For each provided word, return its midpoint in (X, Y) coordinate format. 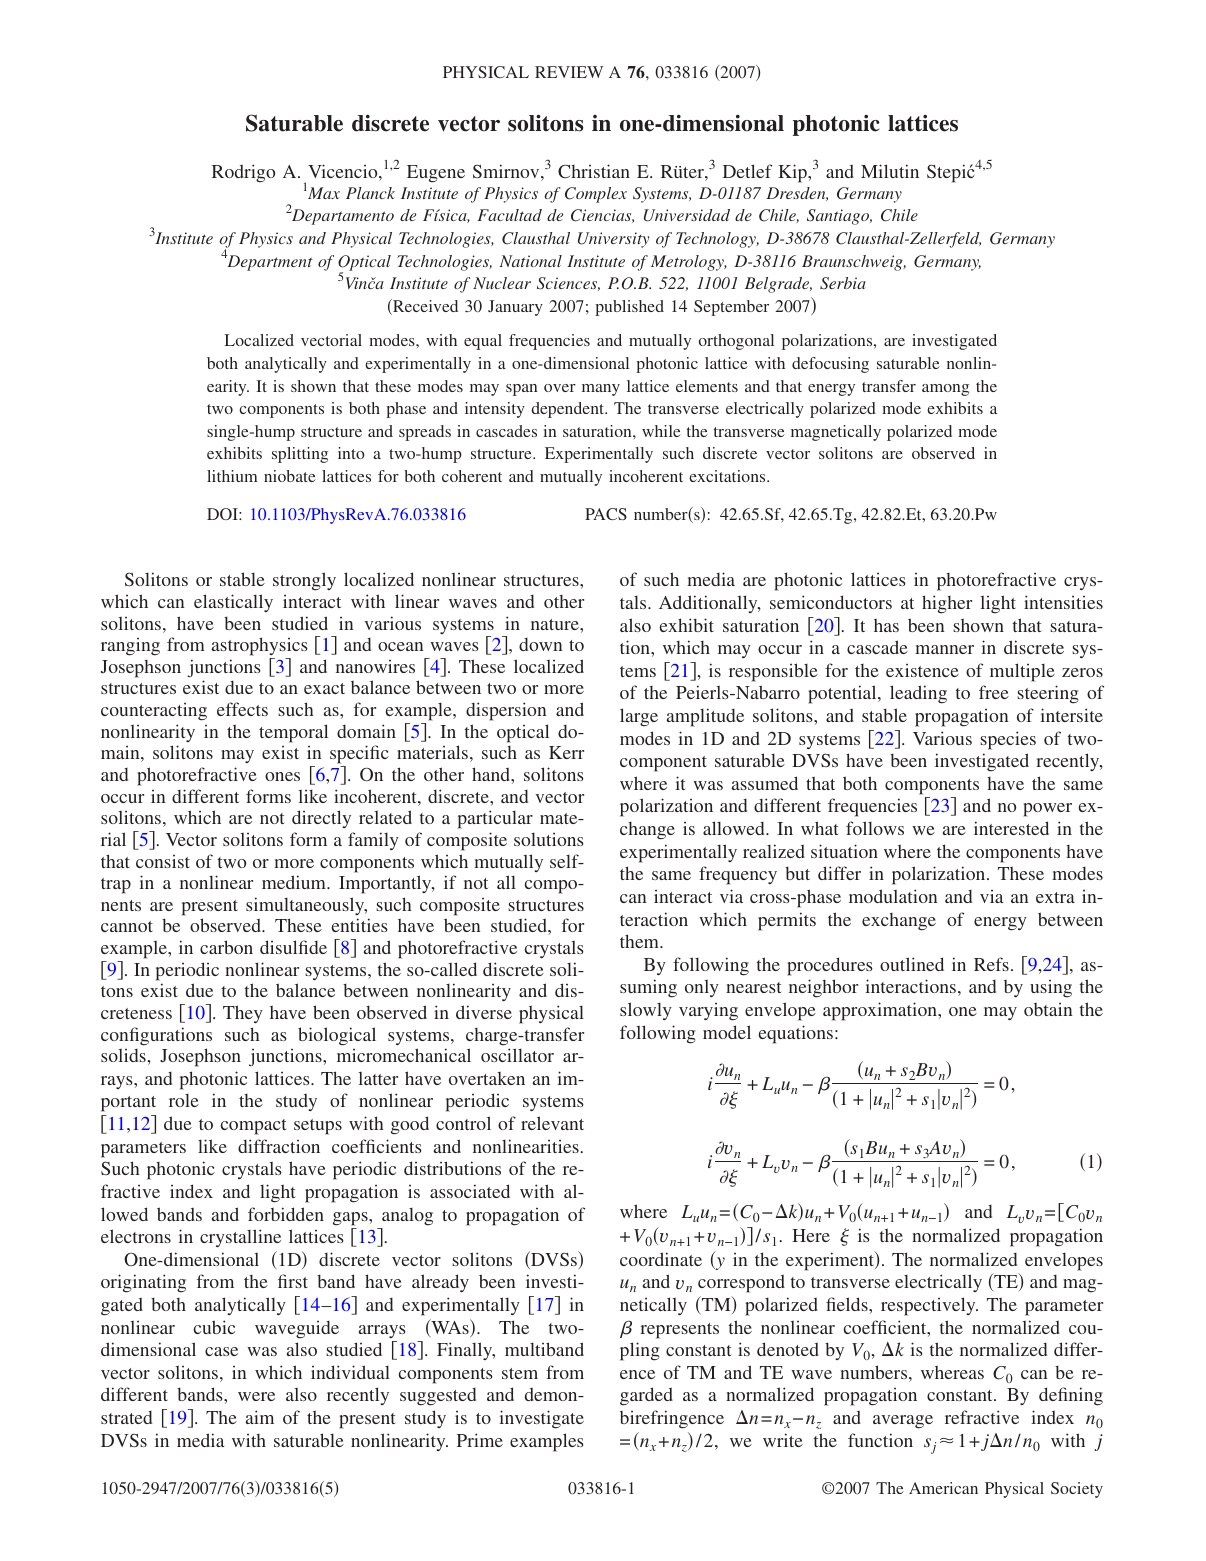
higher (947, 604)
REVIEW (569, 72)
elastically (233, 603)
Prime (480, 1440)
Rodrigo (243, 173)
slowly (646, 1011)
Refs (991, 964)
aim (260, 1417)
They (243, 1014)
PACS (606, 514)
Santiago (839, 217)
